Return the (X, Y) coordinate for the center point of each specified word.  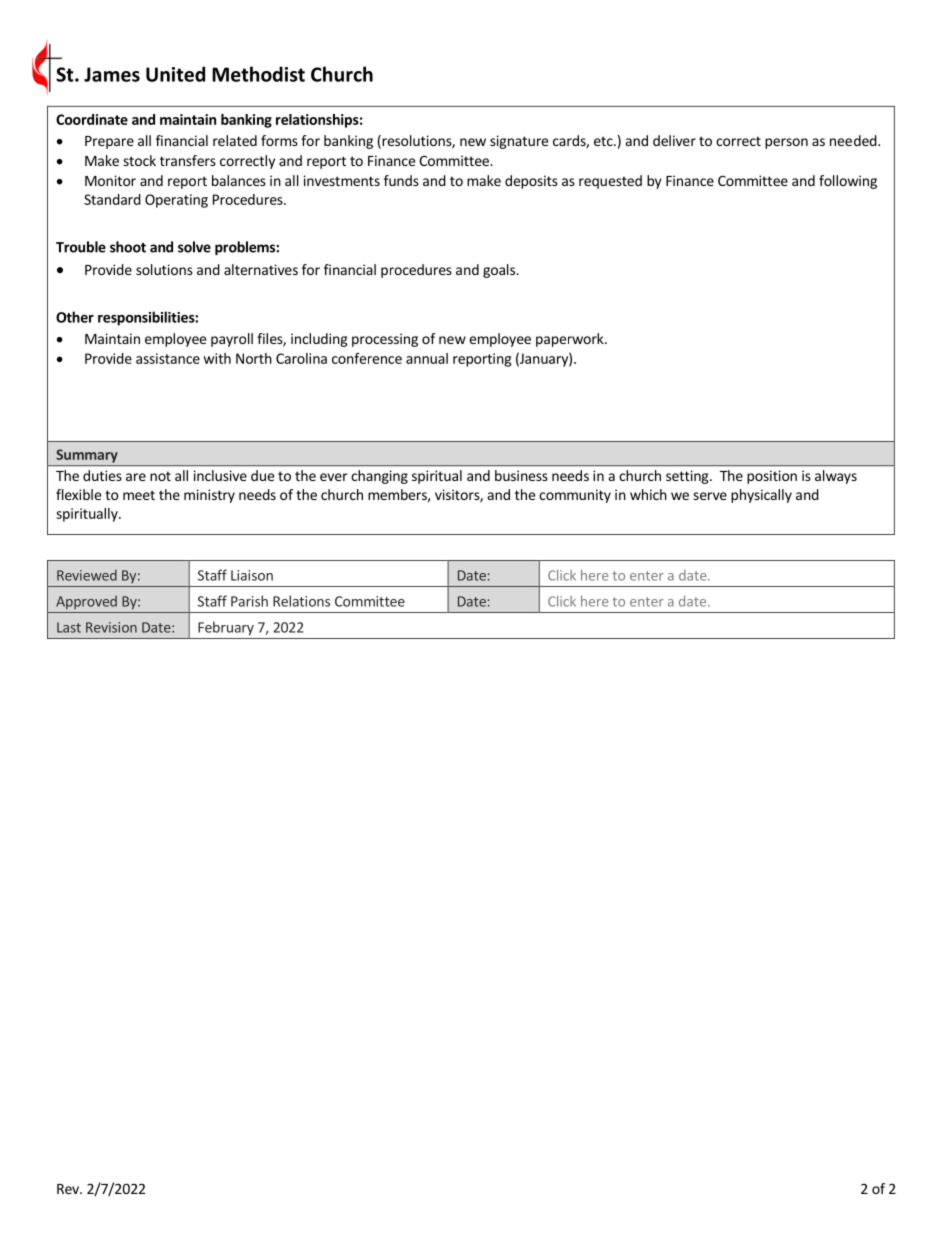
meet (139, 495)
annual (427, 358)
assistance (168, 358)
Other (75, 317)
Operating (176, 201)
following (848, 182)
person (786, 143)
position (772, 477)
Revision (111, 627)
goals (500, 271)
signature (519, 142)
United (175, 74)
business (521, 475)
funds (401, 180)
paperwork (571, 340)
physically (761, 496)
